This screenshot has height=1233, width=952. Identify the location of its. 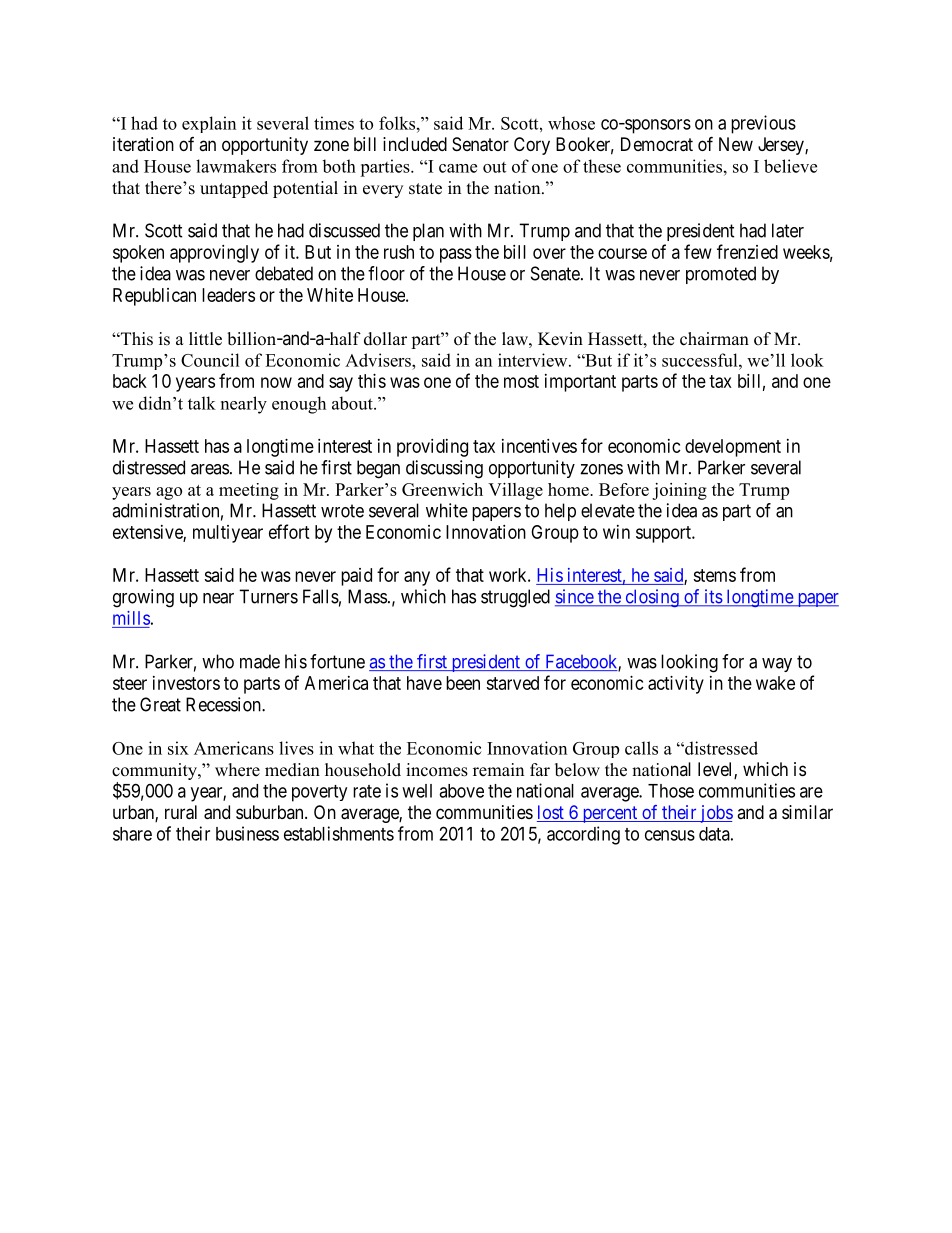
(712, 597).
